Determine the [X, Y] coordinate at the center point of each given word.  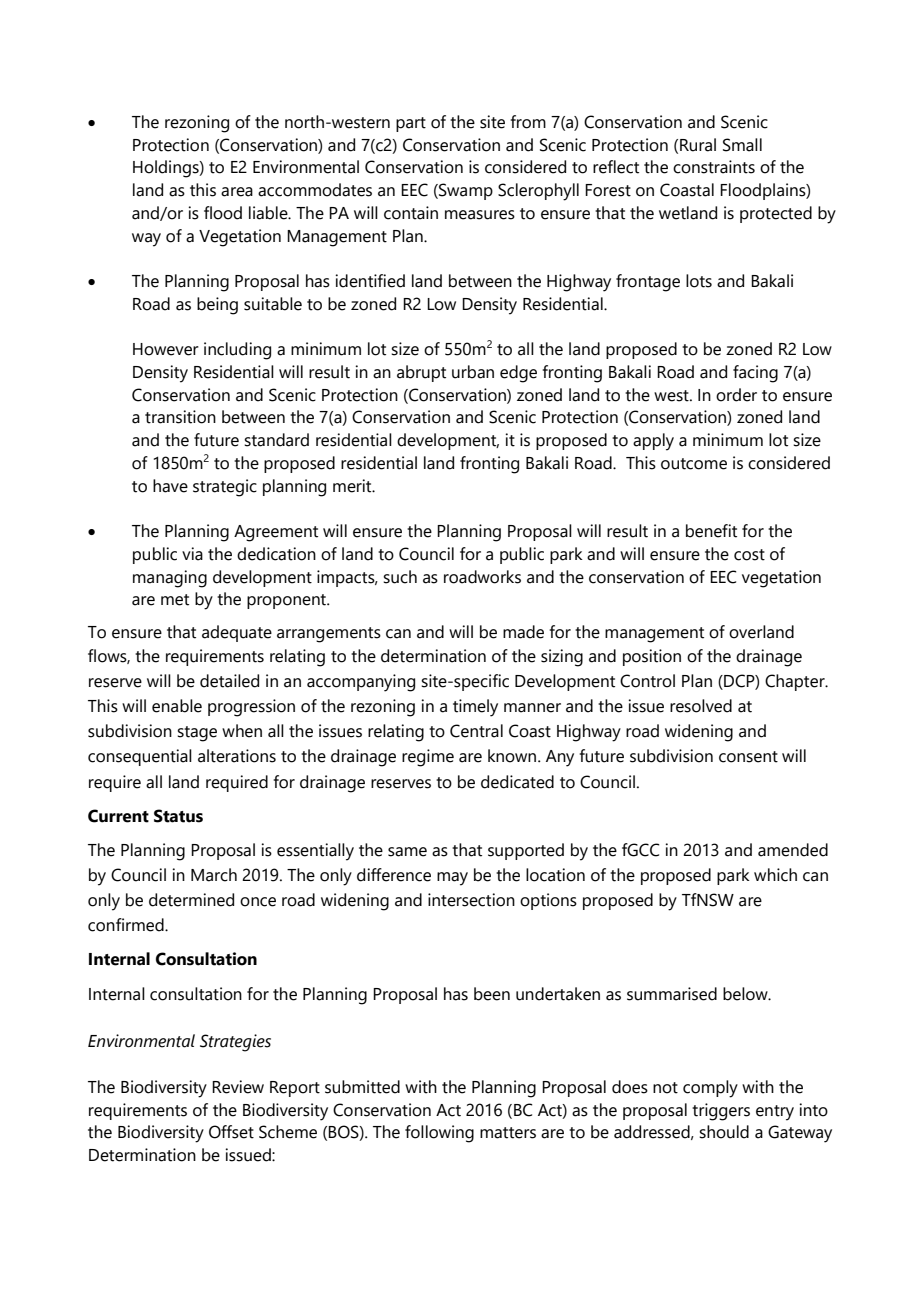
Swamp [465, 191]
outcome [694, 464]
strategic [225, 488]
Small [742, 145]
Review [238, 1087]
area [237, 192]
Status [178, 816]
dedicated [517, 782]
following [439, 1134]
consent [748, 757]
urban [473, 372]
